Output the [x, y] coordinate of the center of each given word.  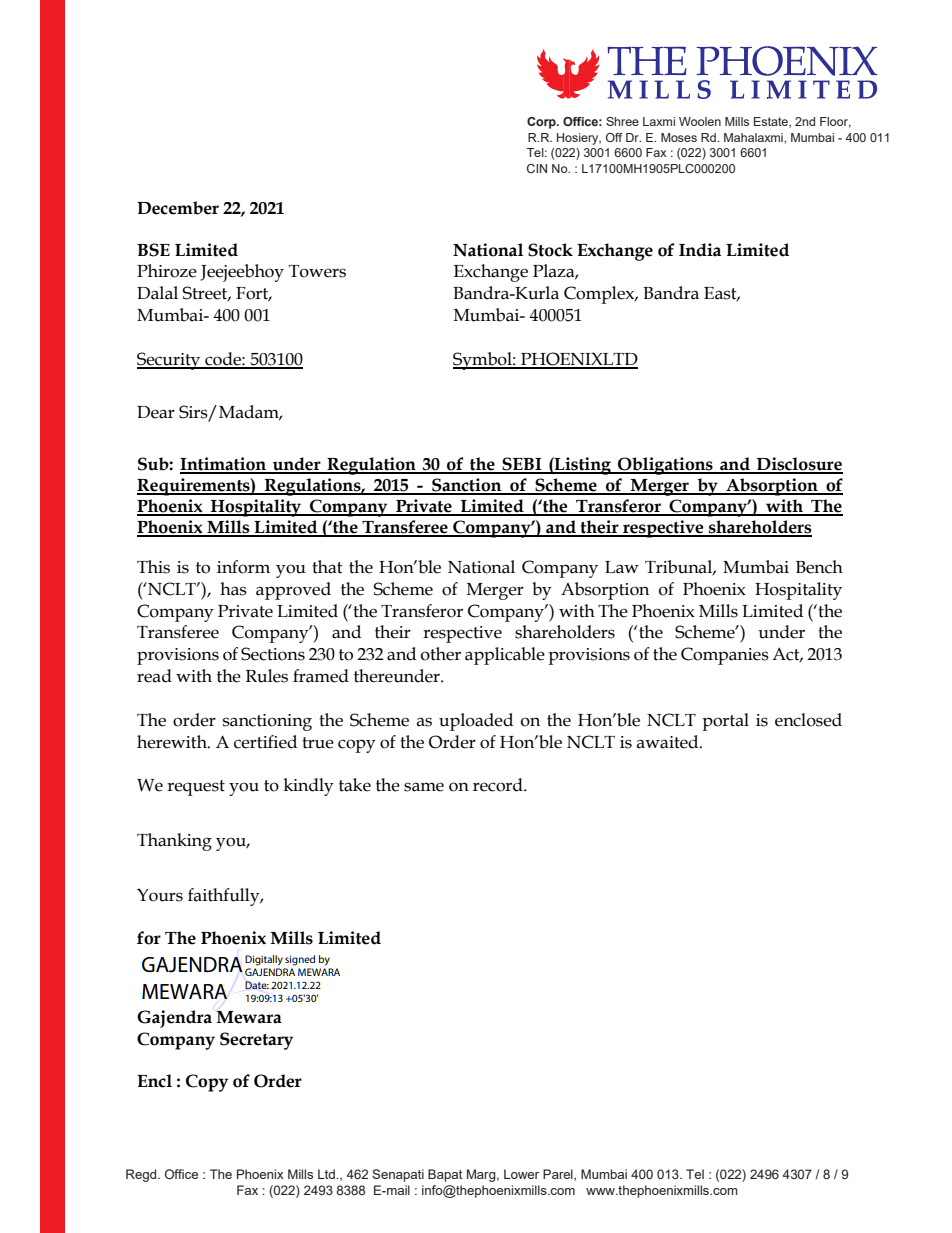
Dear [156, 412]
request [196, 788]
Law [622, 567]
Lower [521, 1174]
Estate [772, 122]
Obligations [665, 466]
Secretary [256, 1041]
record [499, 785]
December [178, 208]
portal [725, 722]
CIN [537, 168]
